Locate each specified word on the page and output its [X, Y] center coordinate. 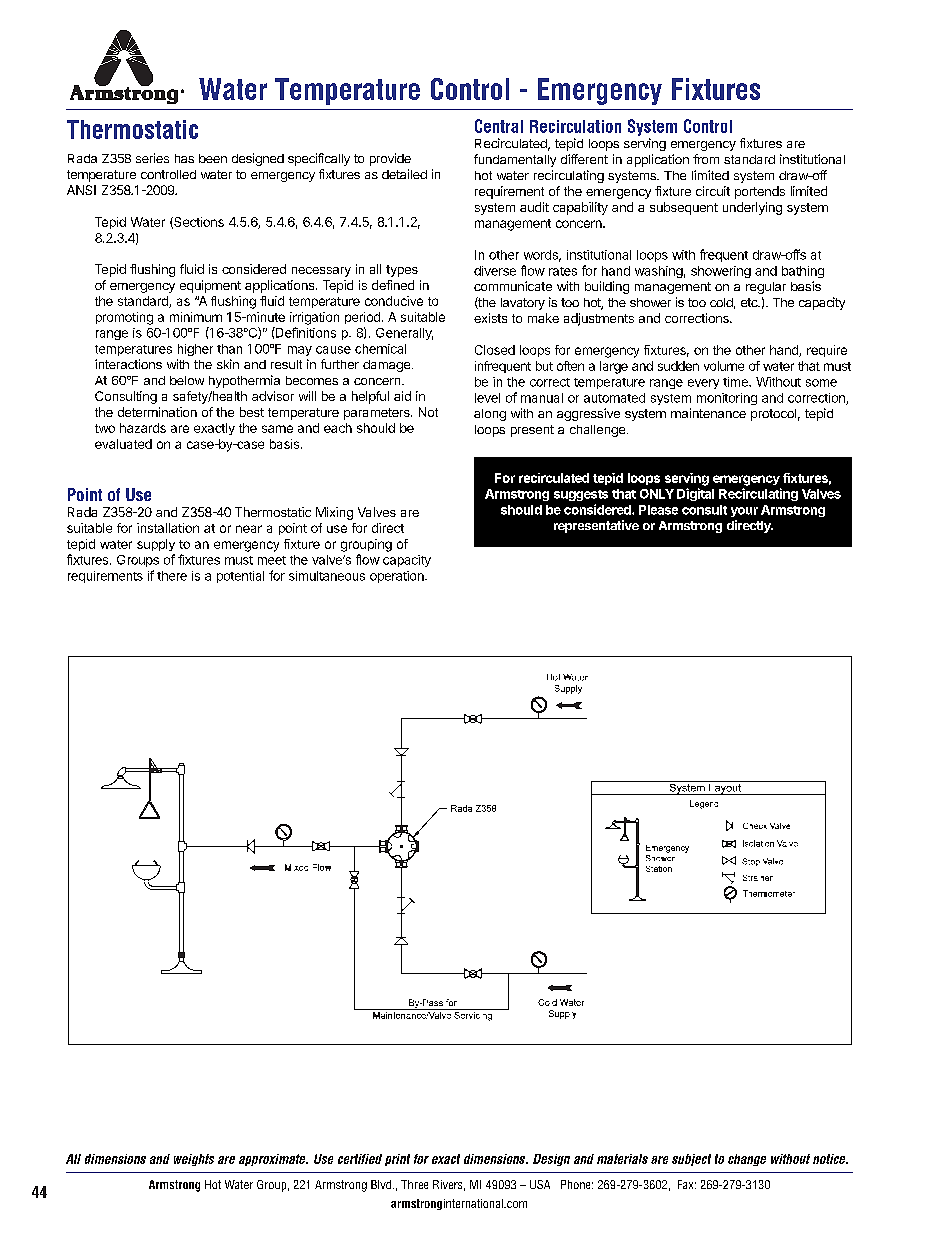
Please [658, 510]
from [706, 159]
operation [398, 577]
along [490, 415]
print [397, 1160]
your [744, 512]
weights [194, 1160]
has [184, 158]
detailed [404, 174]
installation [168, 528]
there [172, 576]
